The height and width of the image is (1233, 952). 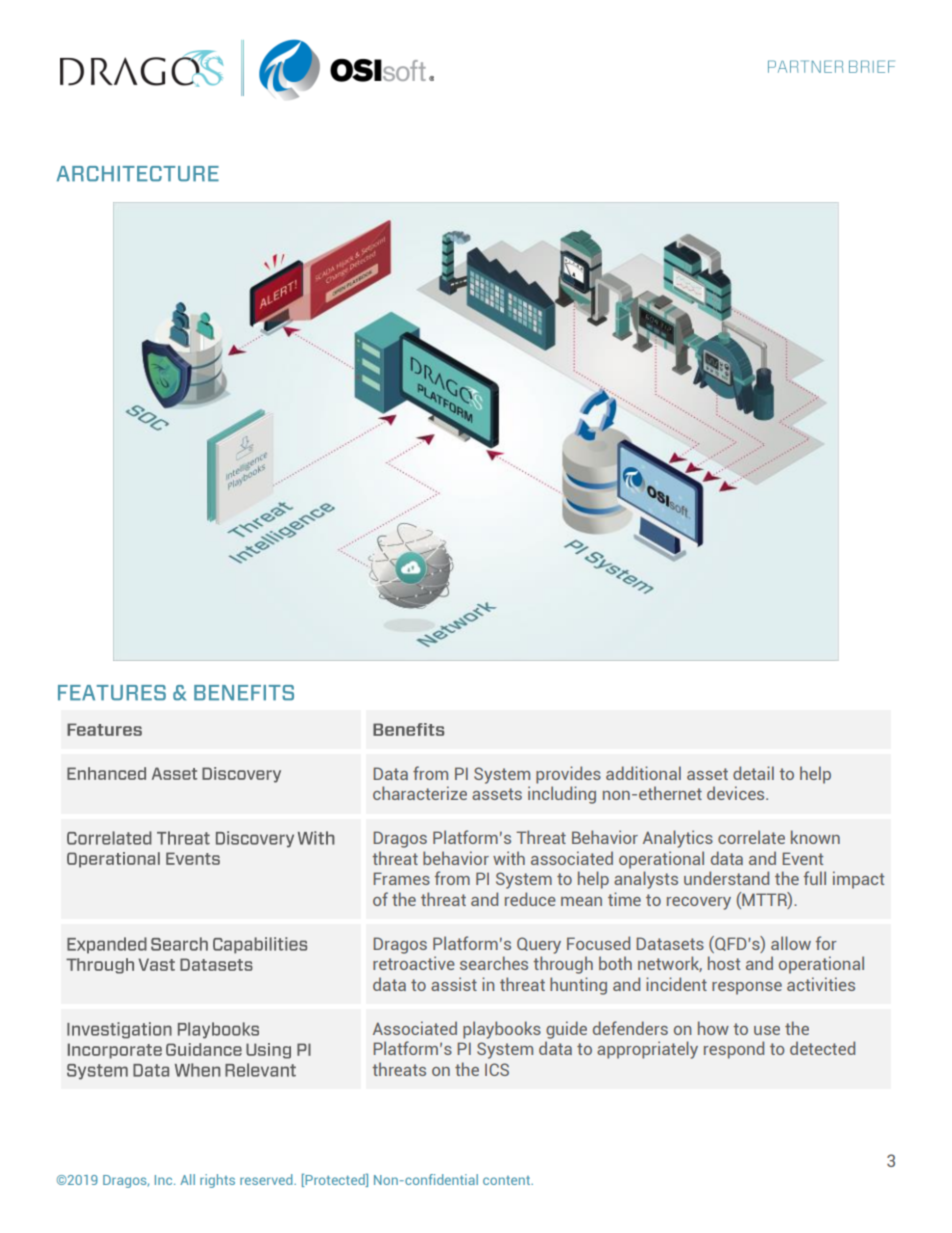 What do you see at coordinates (420, 793) in the image?
I see `characterize` at bounding box center [420, 793].
